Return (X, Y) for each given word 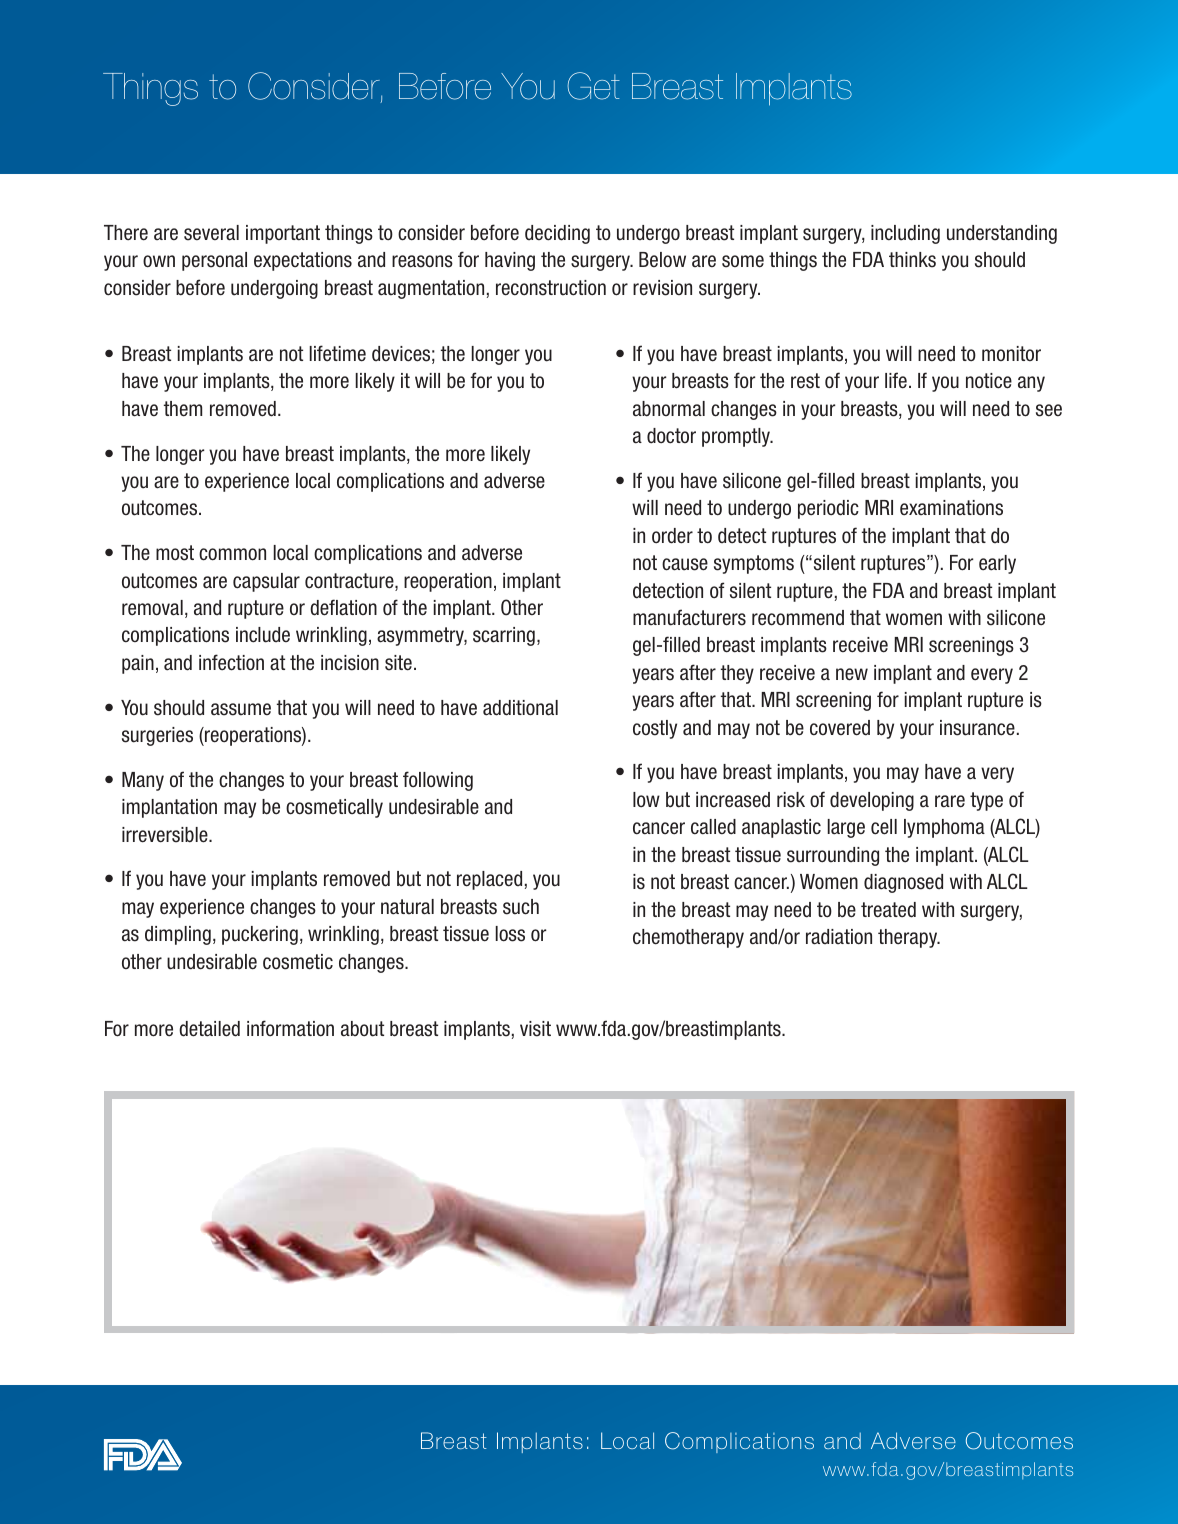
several (211, 233)
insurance (977, 728)
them (183, 409)
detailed (209, 1029)
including (905, 234)
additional (520, 708)
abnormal (669, 409)
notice (989, 381)
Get (594, 86)
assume (241, 709)
